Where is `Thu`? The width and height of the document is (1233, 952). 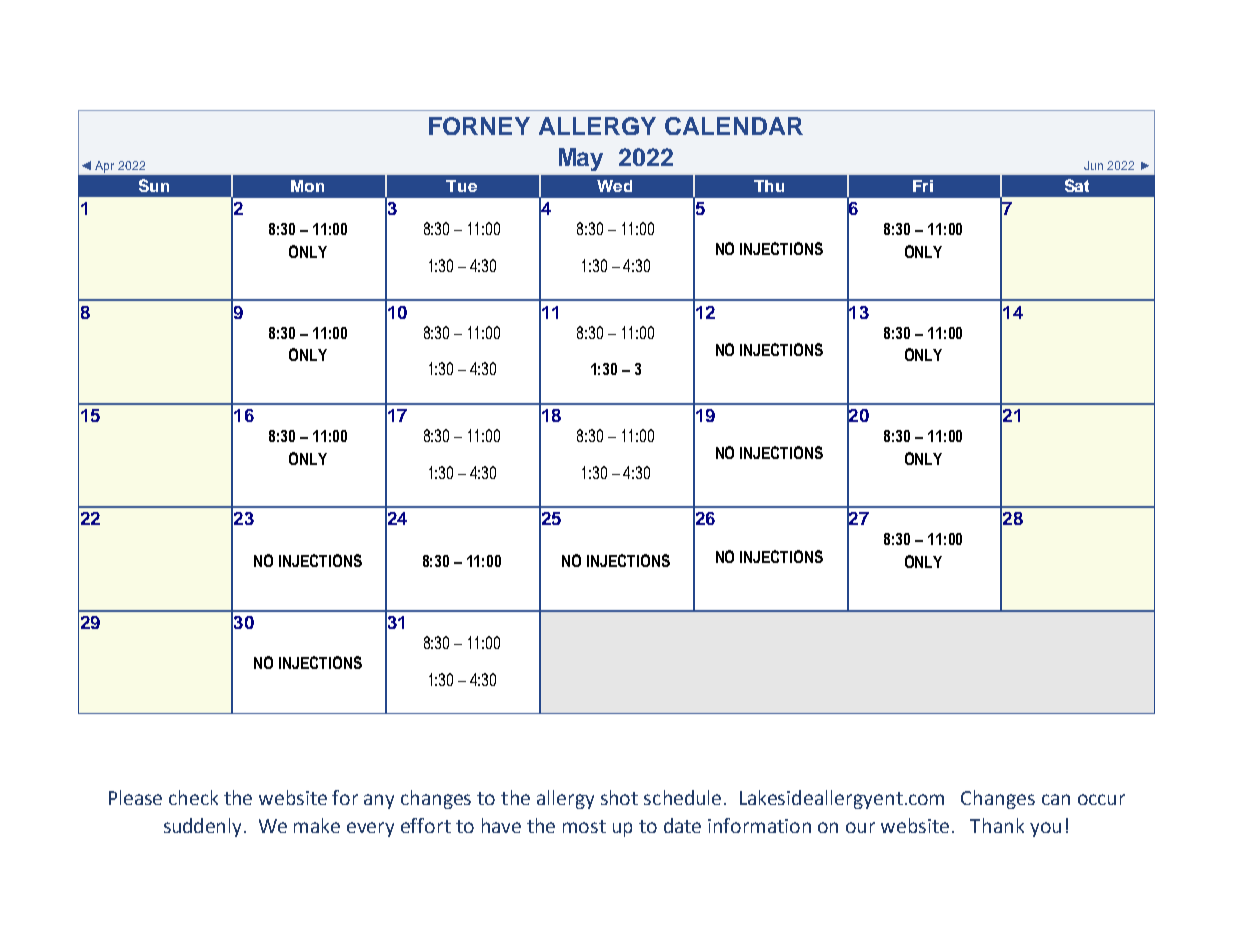
Thu is located at coordinates (769, 186).
